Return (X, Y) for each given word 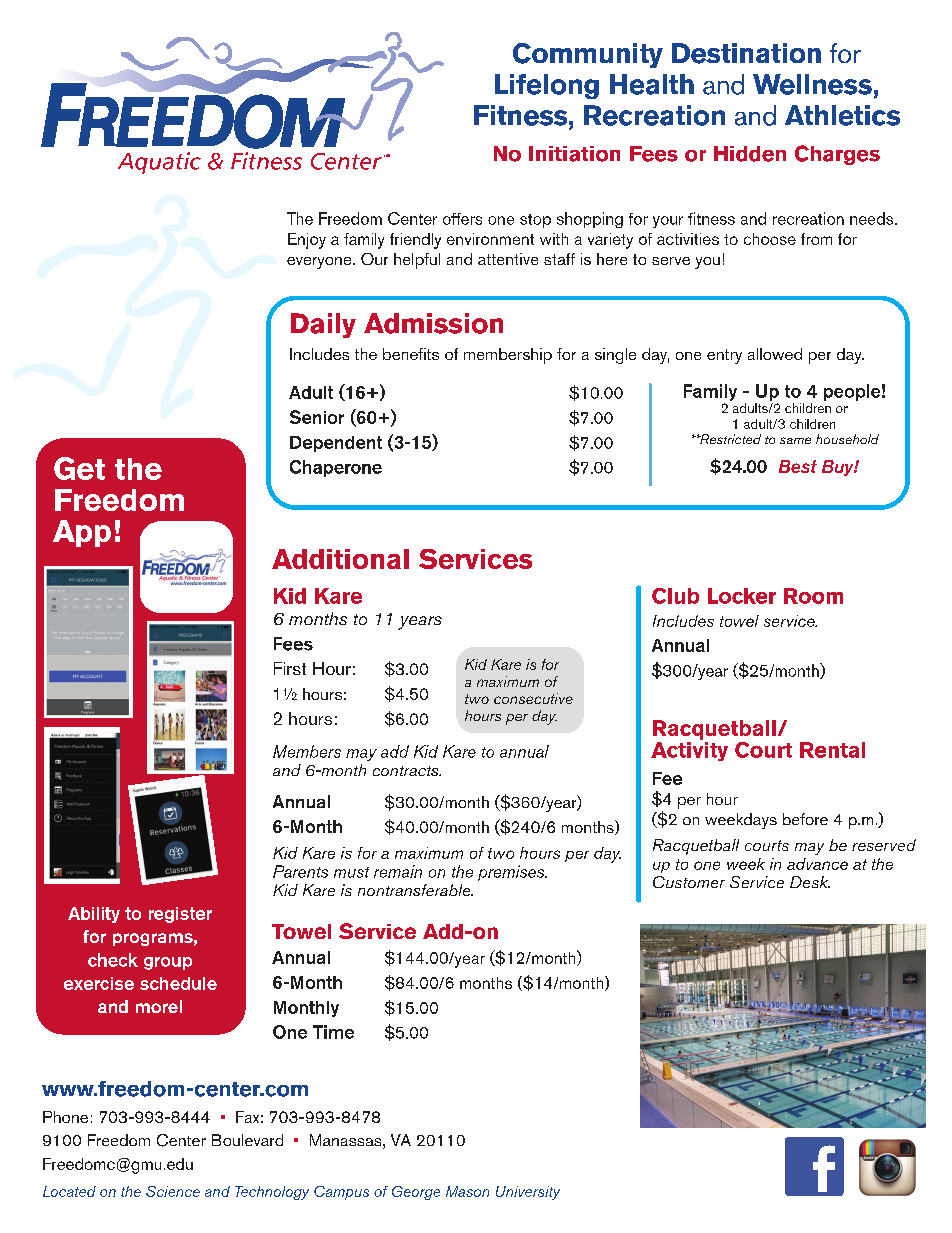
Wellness (812, 84)
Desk (810, 882)
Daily (323, 325)
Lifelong (547, 86)
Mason (467, 1191)
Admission (433, 323)
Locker (742, 596)
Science (173, 1191)
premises (512, 873)
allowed (775, 354)
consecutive (533, 698)
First (290, 668)
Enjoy (307, 241)
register (180, 915)
